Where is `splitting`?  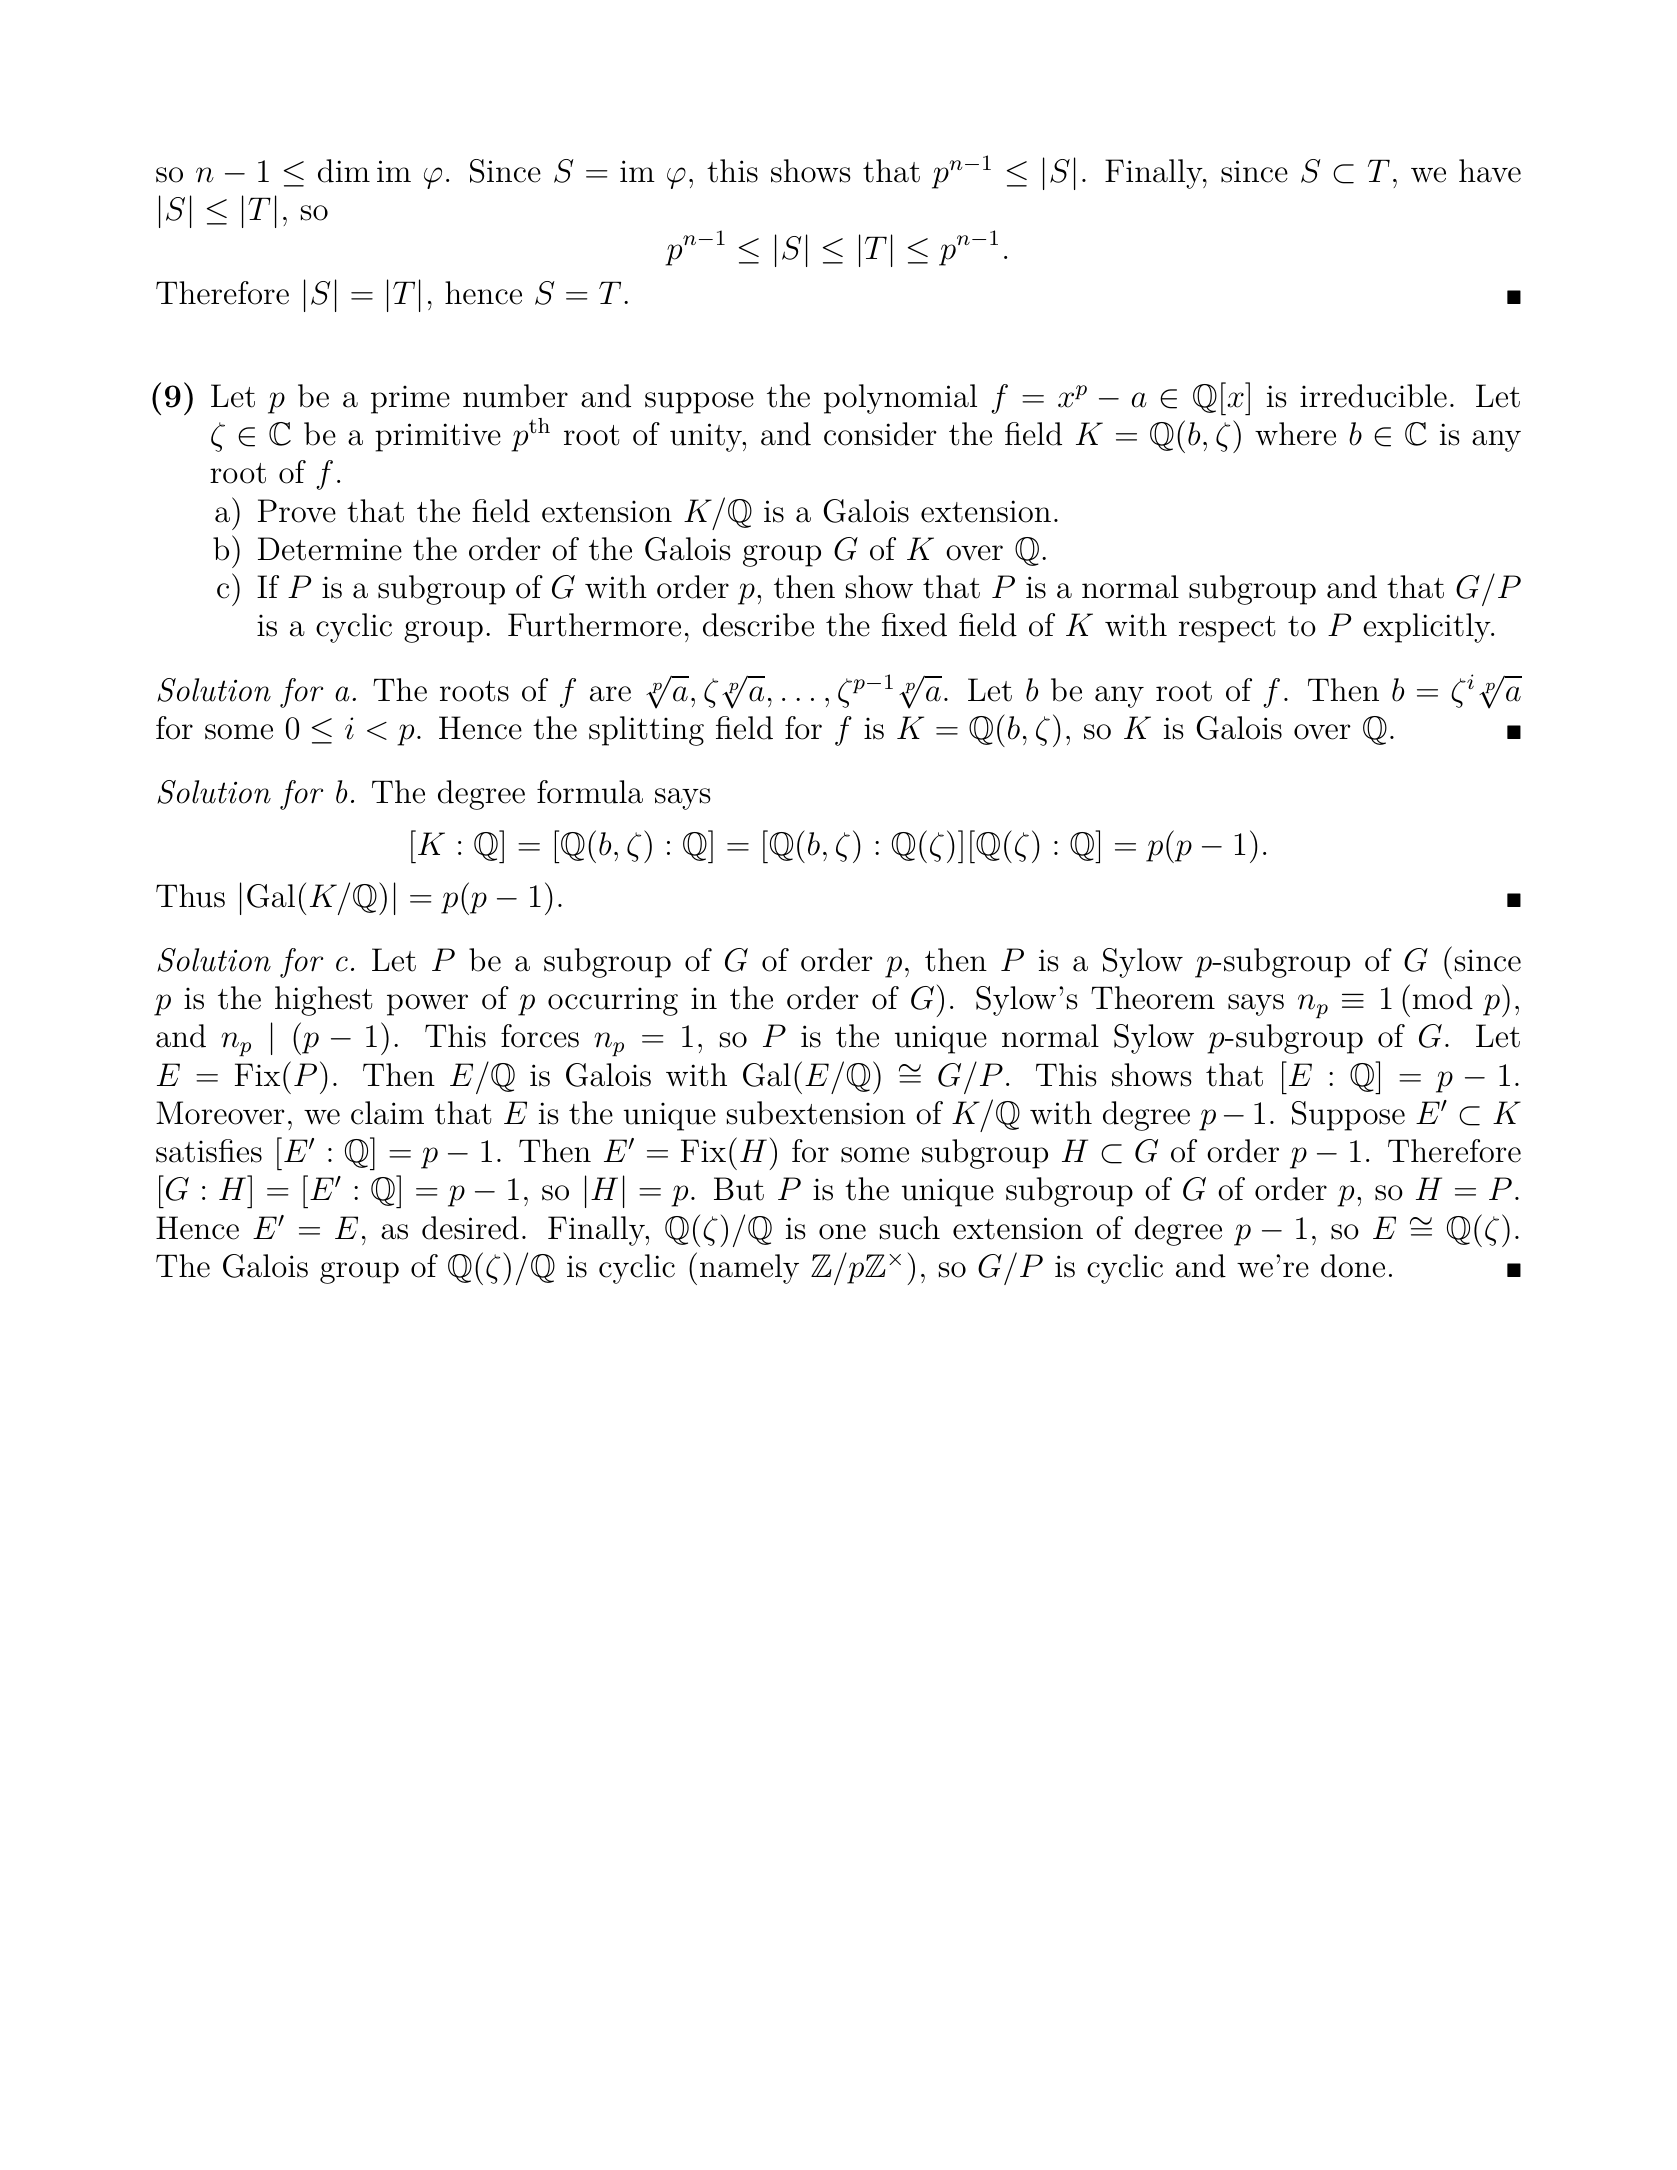
splitting is located at coordinates (646, 731).
